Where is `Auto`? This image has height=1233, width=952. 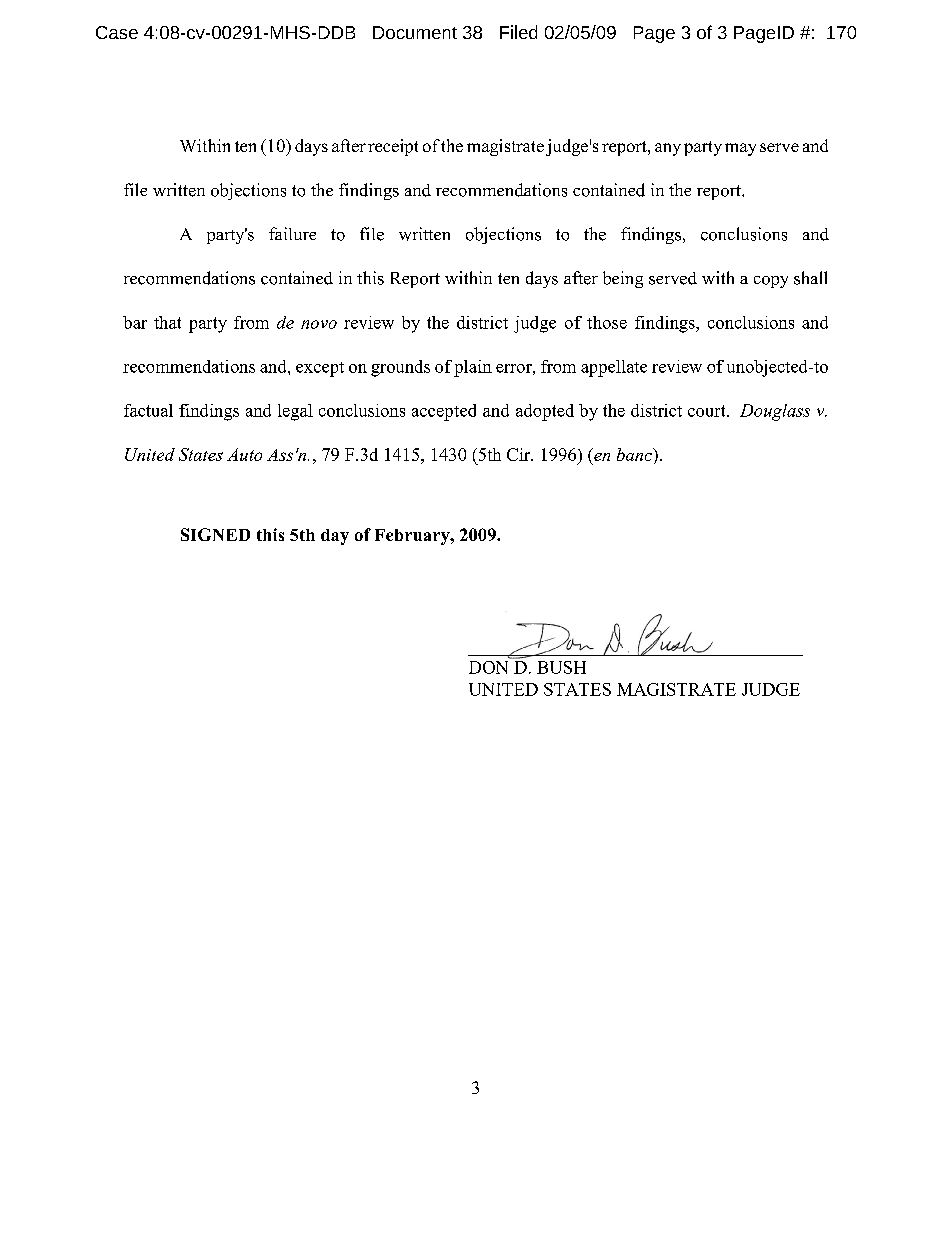
Auto is located at coordinates (244, 454).
